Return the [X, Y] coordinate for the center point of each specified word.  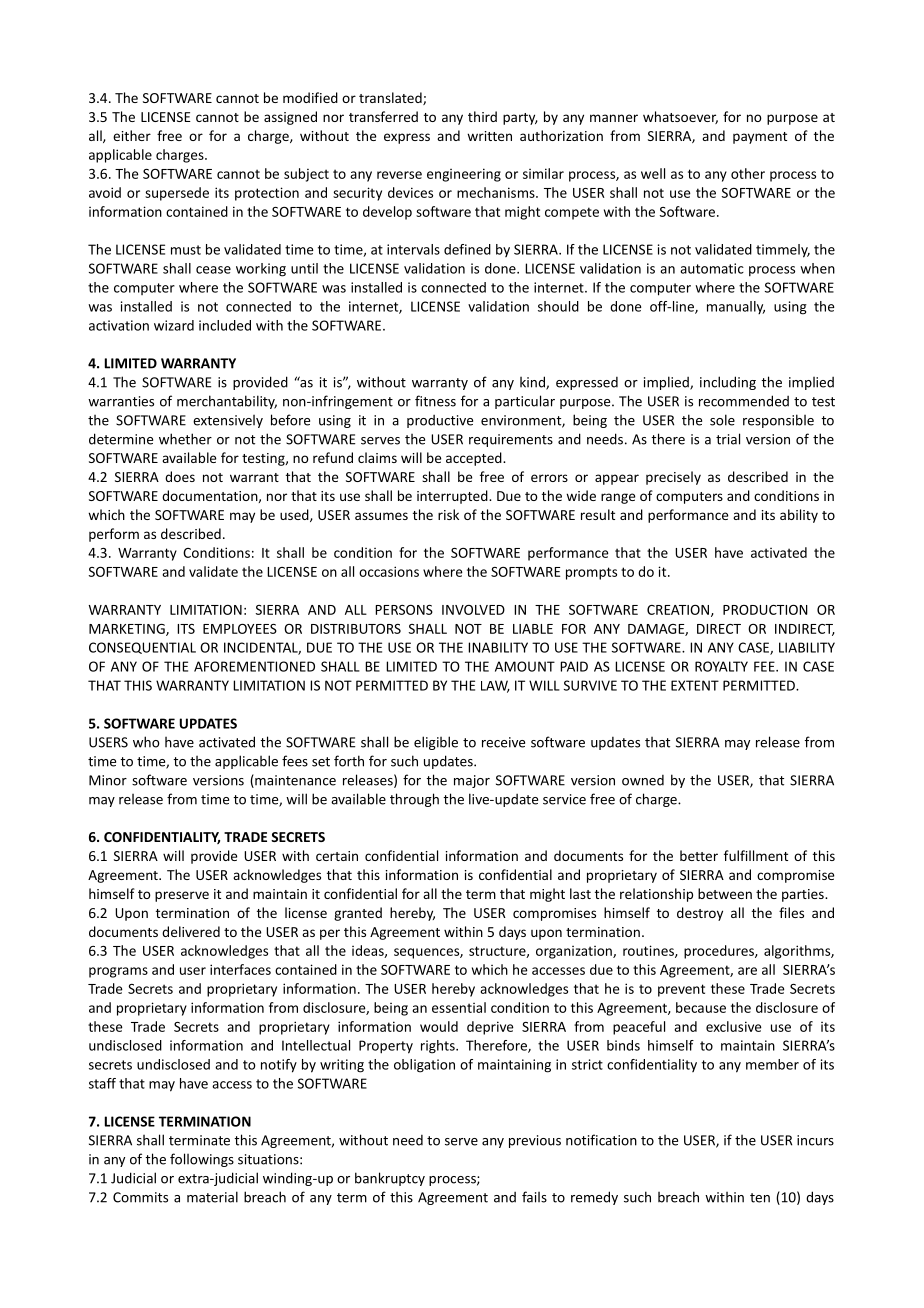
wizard [174, 325]
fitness [435, 401]
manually [736, 307]
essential [459, 1007]
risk [448, 514]
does [180, 476]
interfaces [240, 969]
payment [760, 138]
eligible [436, 743]
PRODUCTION [765, 610]
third [482, 116]
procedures [720, 952]
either [132, 135]
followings [202, 1160]
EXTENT [695, 685]
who [146, 742]
